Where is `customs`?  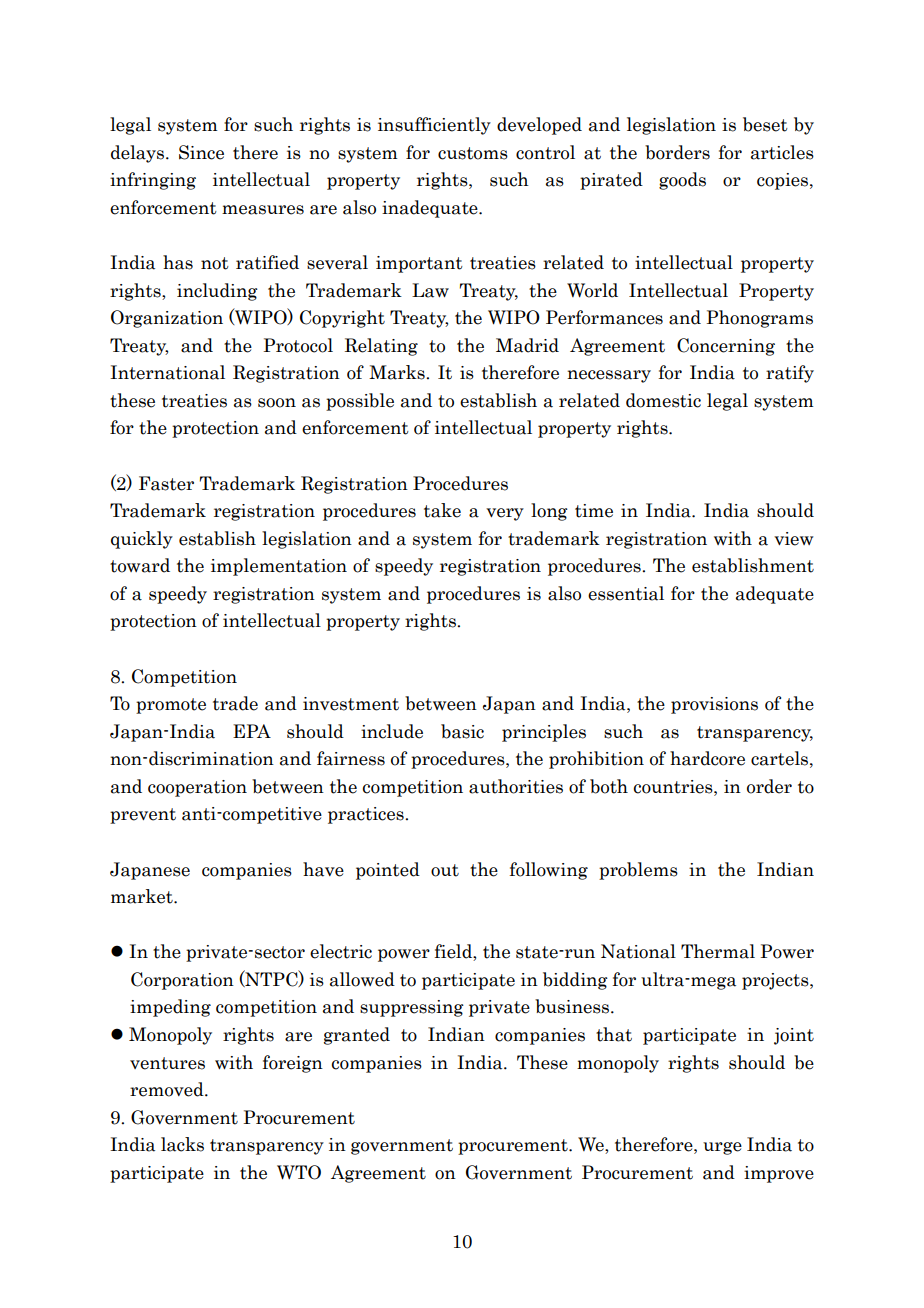
customs is located at coordinates (473, 153).
